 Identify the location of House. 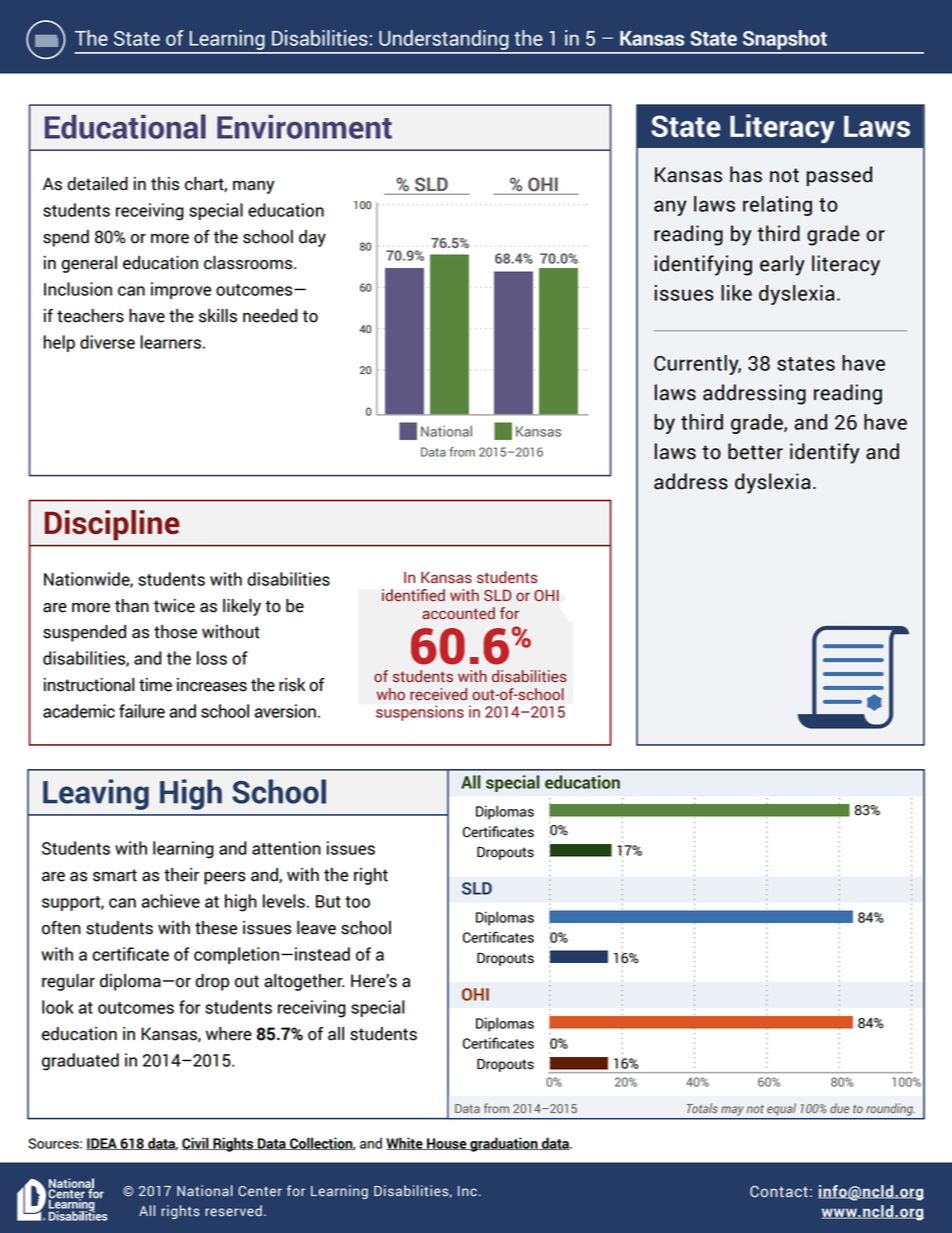
(447, 1144).
